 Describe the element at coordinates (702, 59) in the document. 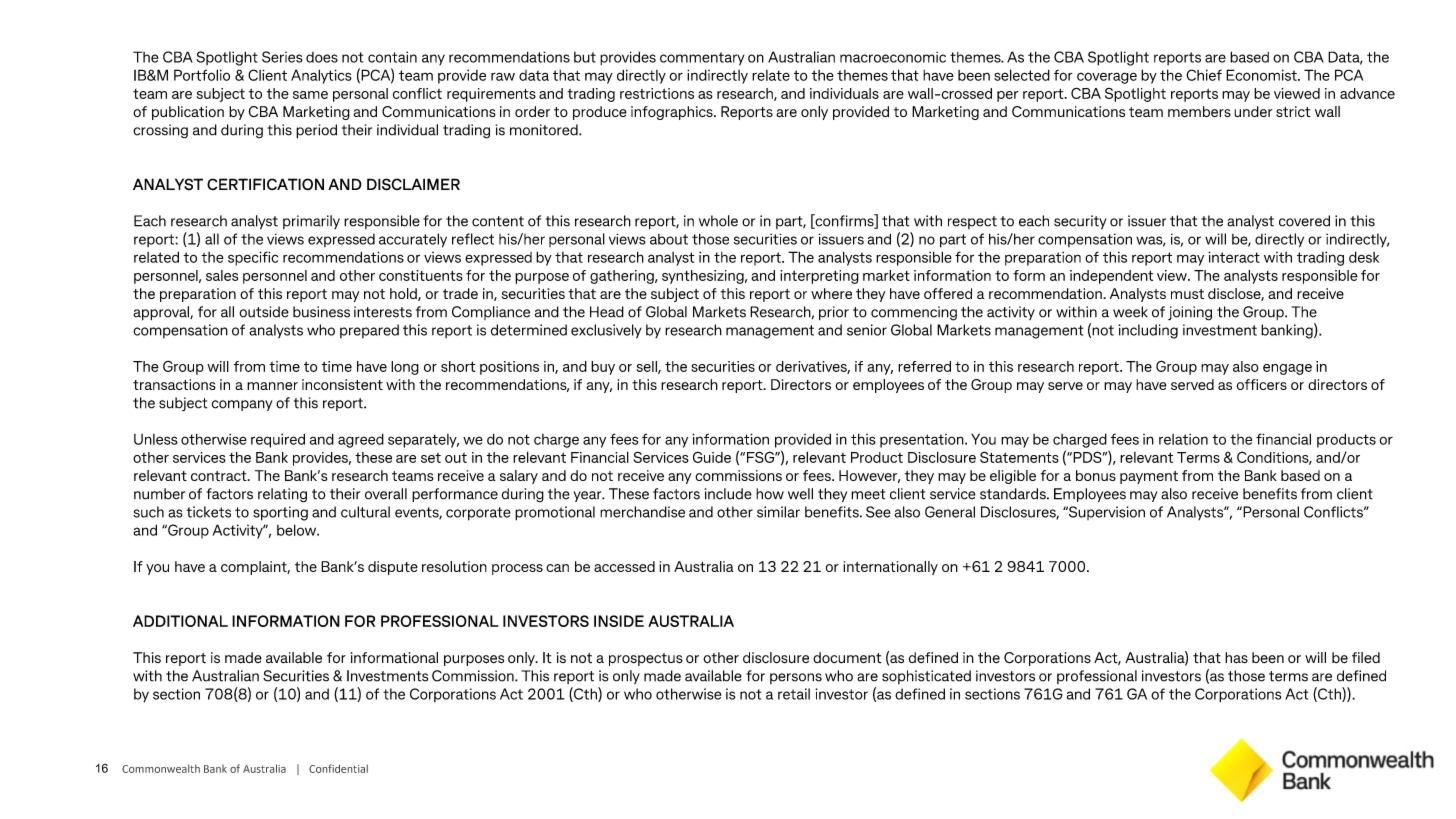

I see `commentary` at that location.
